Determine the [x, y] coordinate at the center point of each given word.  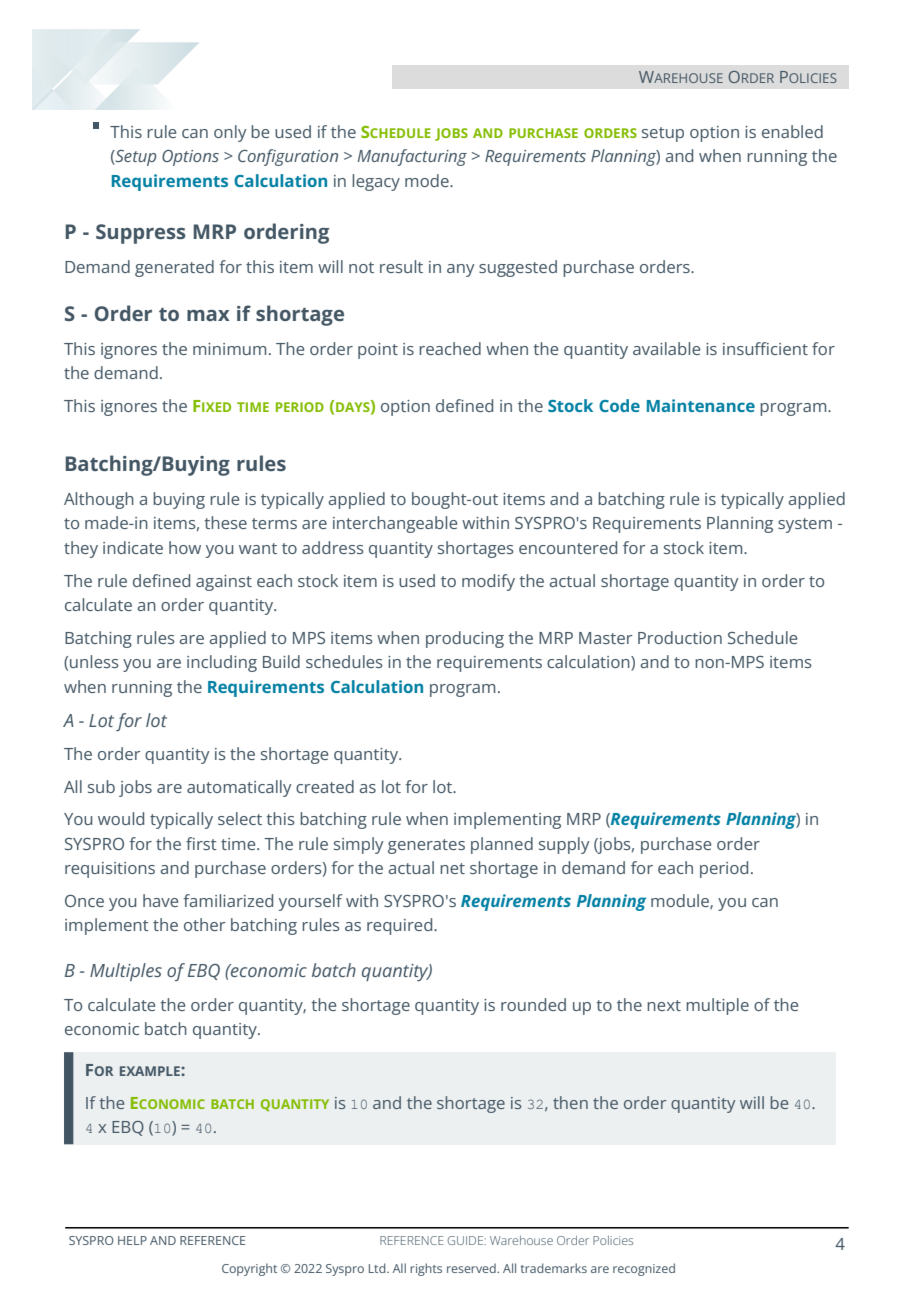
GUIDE [466, 1240]
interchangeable [395, 524]
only [230, 133]
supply [564, 845]
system [805, 525]
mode [428, 180]
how [185, 547]
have [160, 900]
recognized [644, 1269]
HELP [132, 1240]
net [452, 868]
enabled [792, 131]
